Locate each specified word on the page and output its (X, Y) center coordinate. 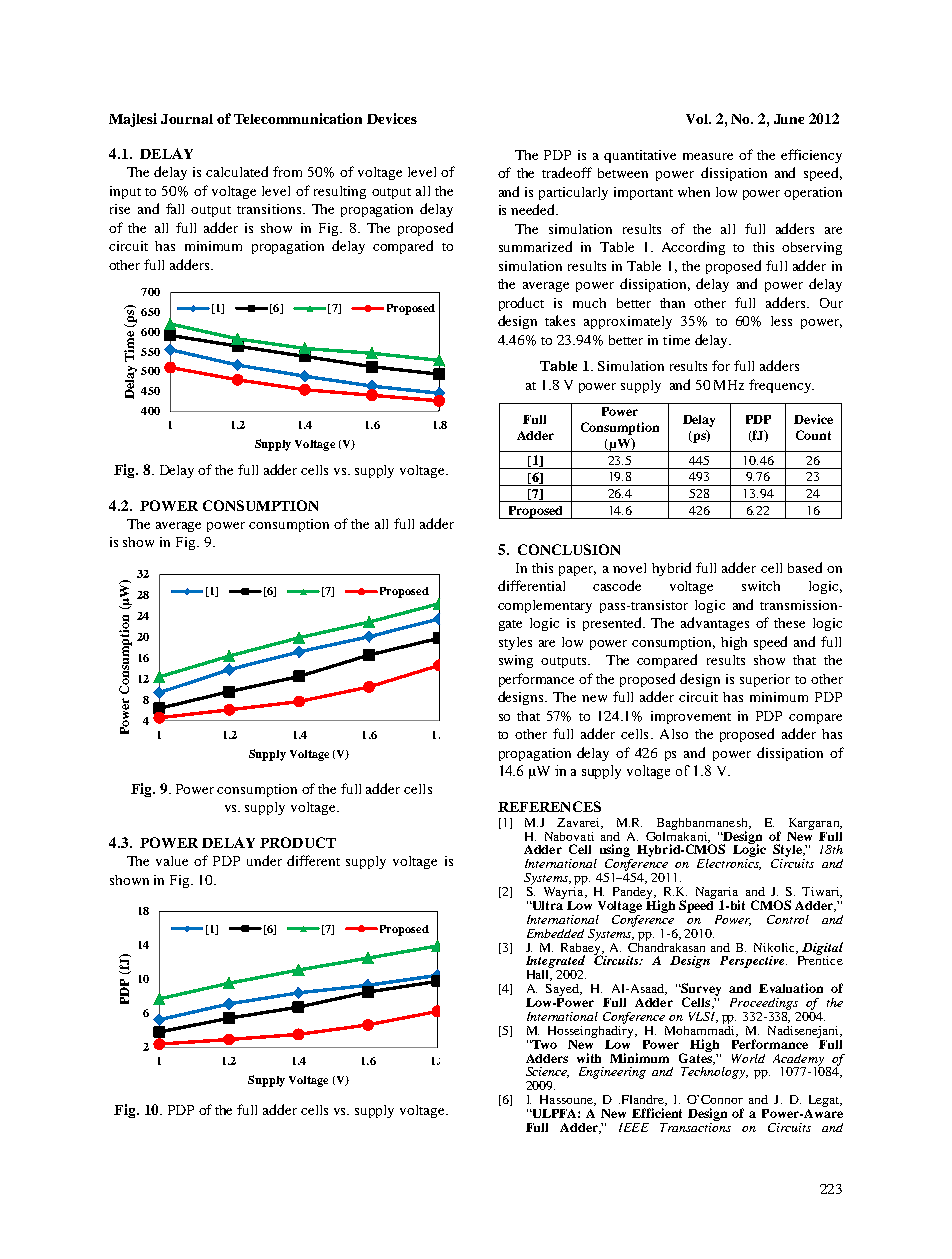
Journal (187, 119)
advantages (715, 624)
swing (516, 661)
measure (708, 156)
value (172, 861)
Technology (714, 1073)
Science (547, 1072)
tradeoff (567, 172)
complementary (545, 606)
